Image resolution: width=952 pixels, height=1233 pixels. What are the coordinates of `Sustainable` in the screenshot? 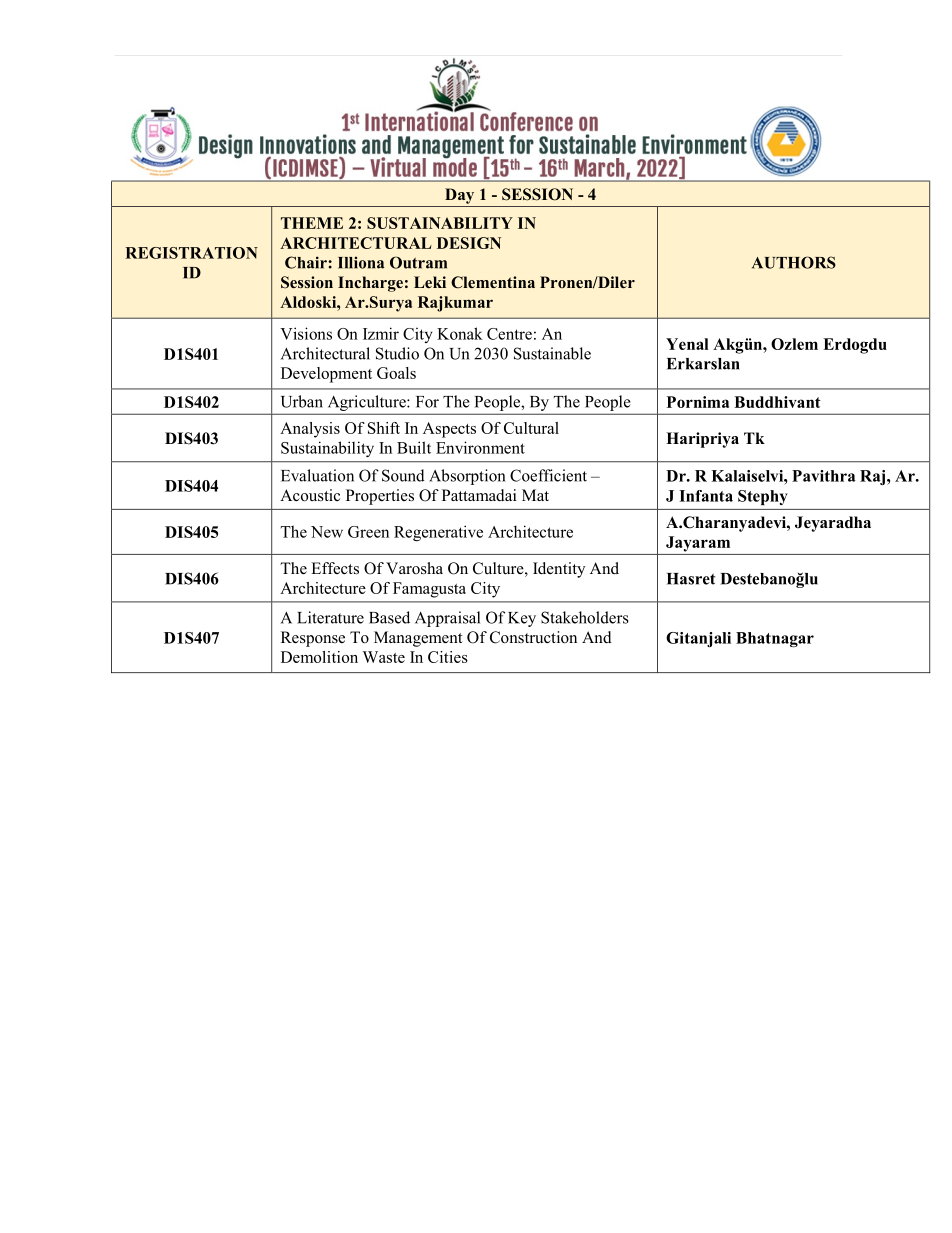 It's located at (552, 353).
